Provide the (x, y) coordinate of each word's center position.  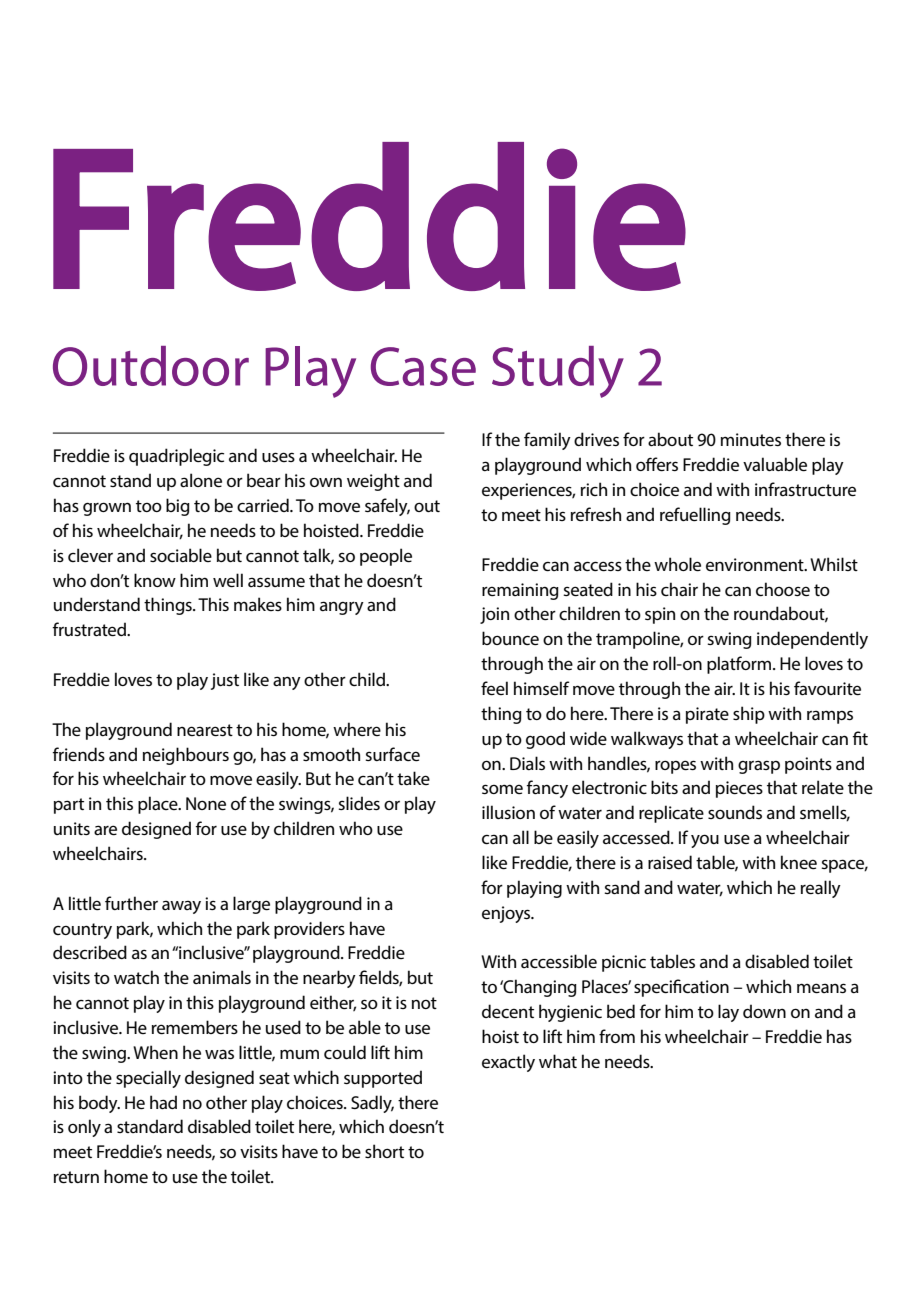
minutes (751, 439)
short (384, 1151)
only (84, 1128)
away (181, 907)
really (821, 889)
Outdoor (151, 366)
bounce (510, 638)
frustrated (90, 629)
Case (423, 366)
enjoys (507, 914)
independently (812, 640)
